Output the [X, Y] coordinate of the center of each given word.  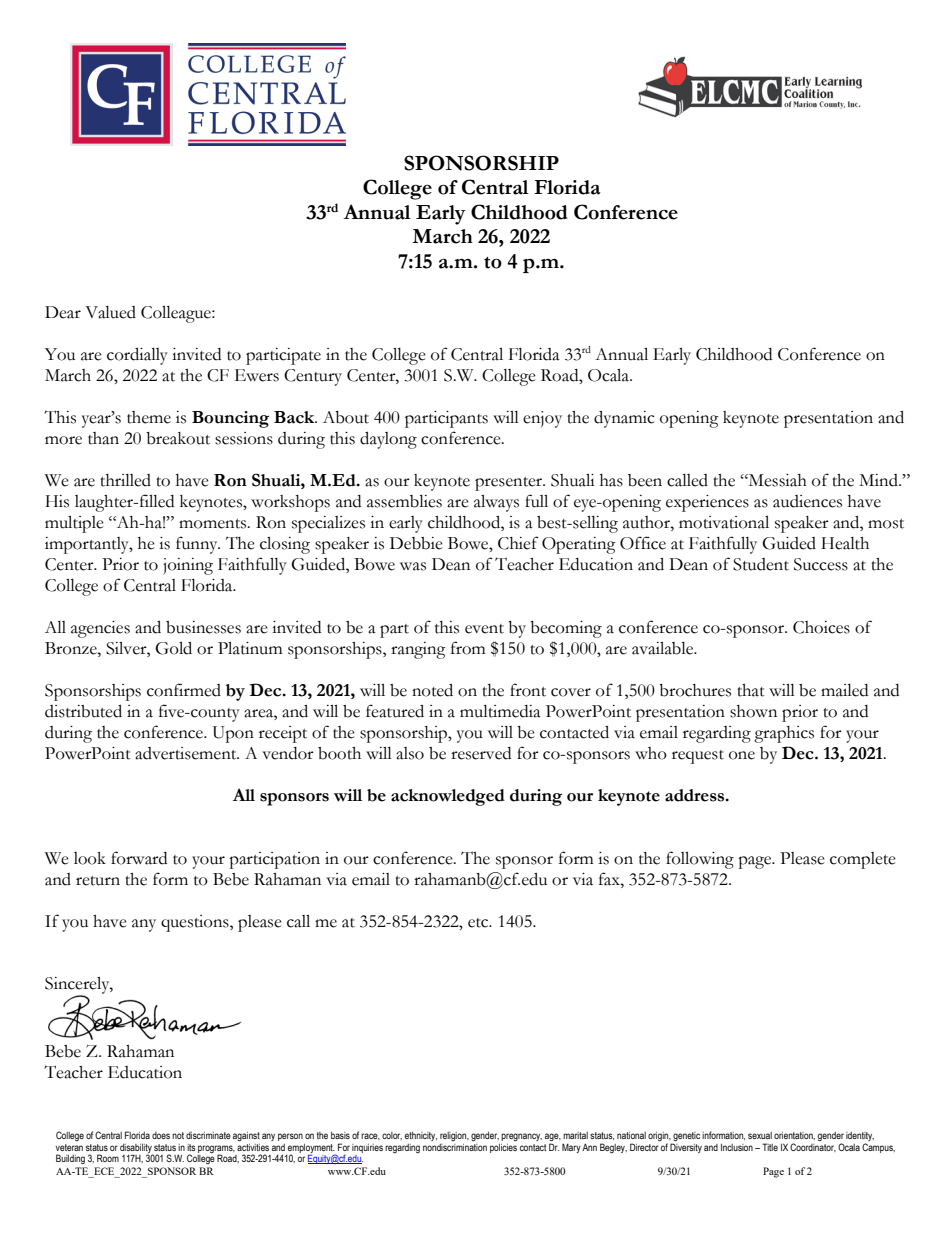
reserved [481, 753]
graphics [784, 734]
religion [454, 1136]
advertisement [187, 753]
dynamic [624, 419]
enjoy [542, 419]
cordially [137, 356]
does [161, 1135]
